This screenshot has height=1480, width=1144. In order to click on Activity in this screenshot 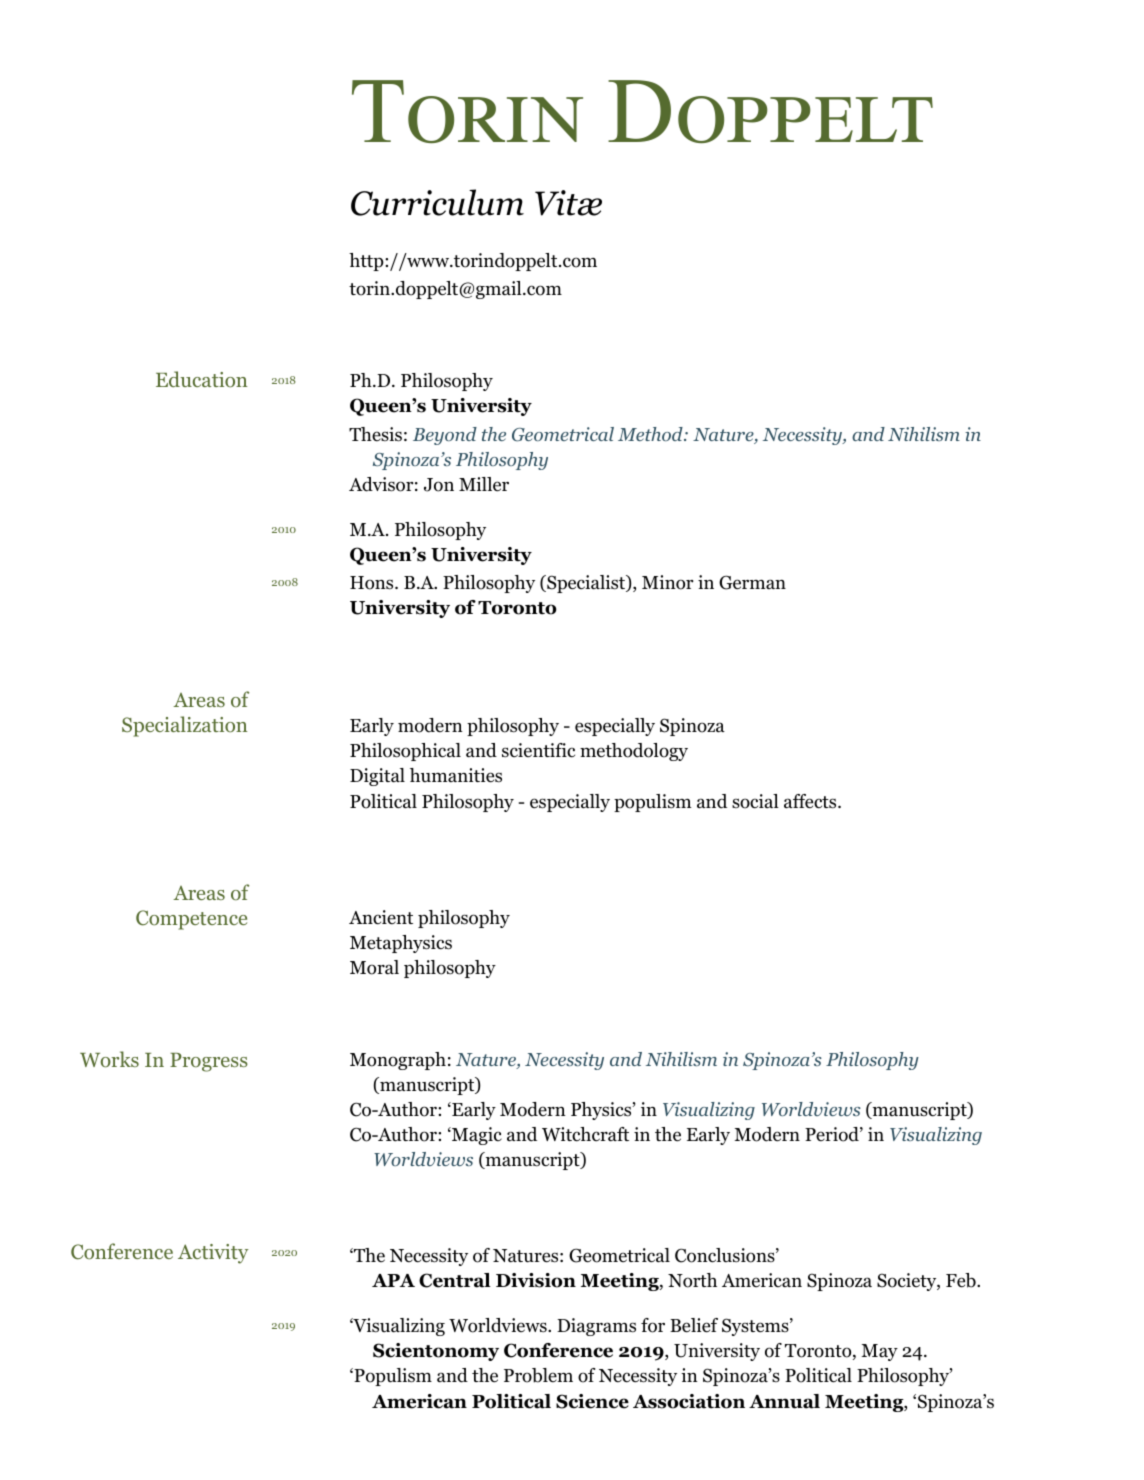, I will do `click(213, 1254)`.
